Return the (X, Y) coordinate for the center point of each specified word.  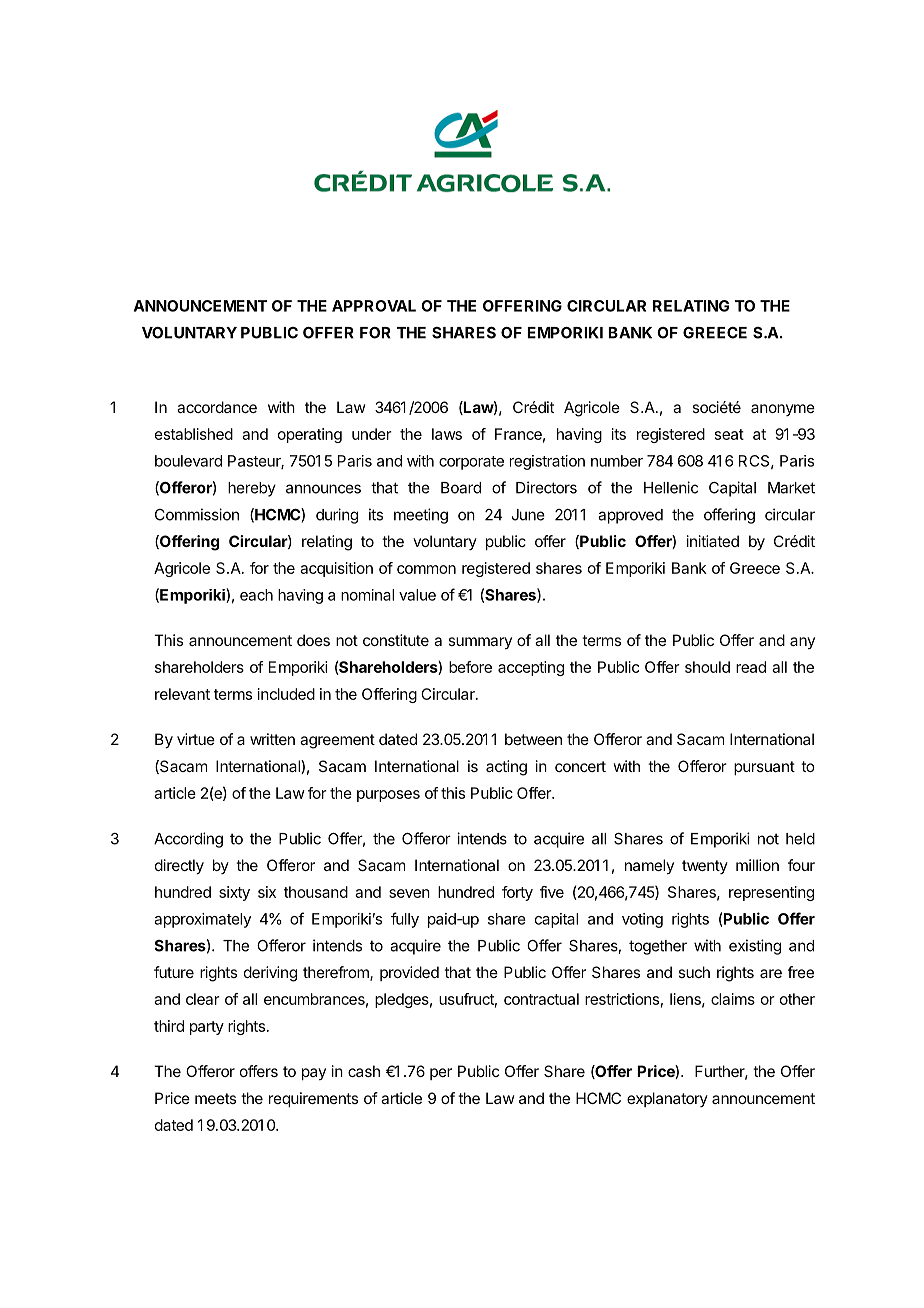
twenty (705, 867)
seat (729, 434)
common (426, 569)
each (256, 595)
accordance (217, 407)
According (188, 840)
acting (506, 768)
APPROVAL (374, 306)
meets (215, 1098)
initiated (713, 541)
